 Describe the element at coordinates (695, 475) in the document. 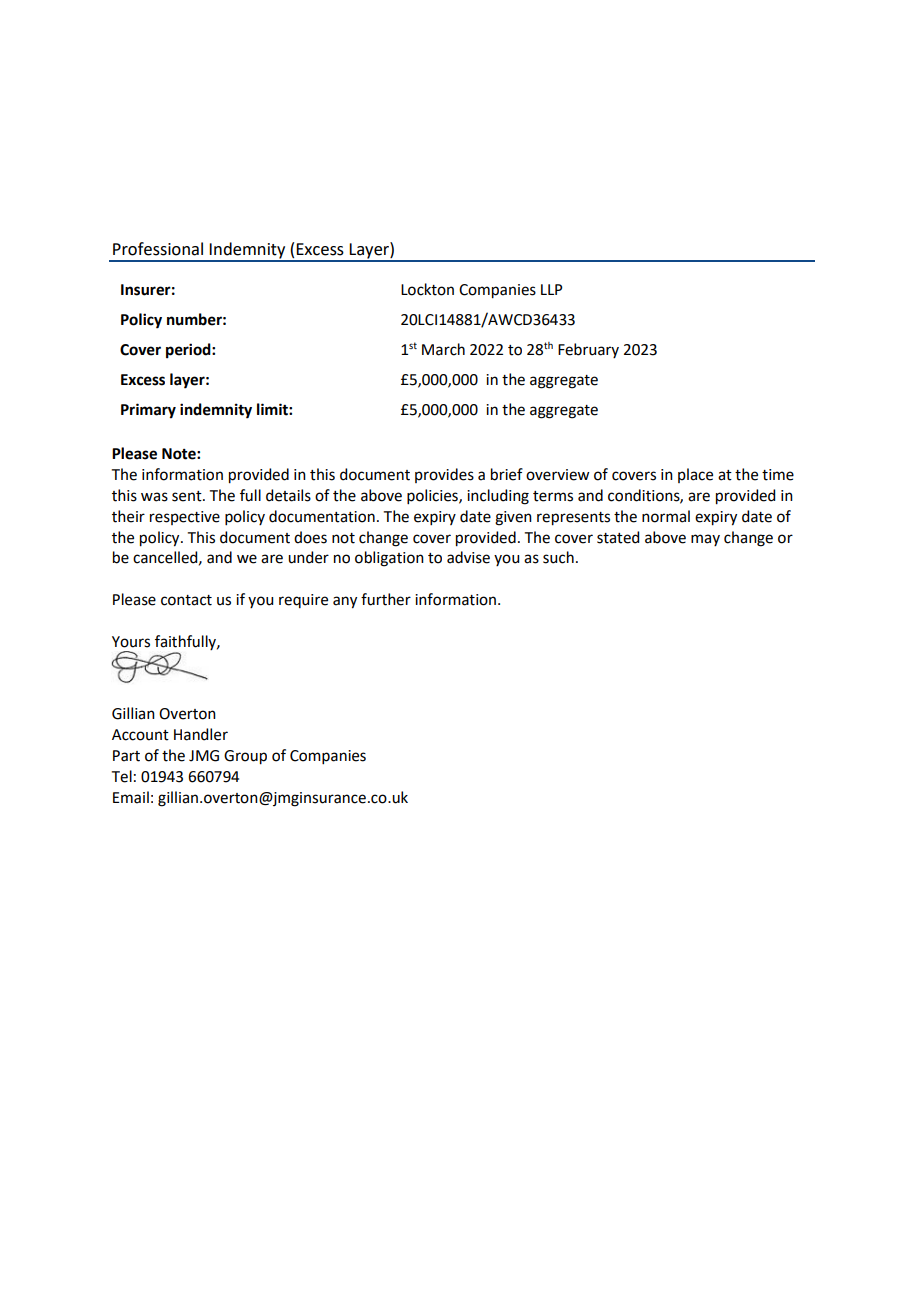

I see `place` at that location.
